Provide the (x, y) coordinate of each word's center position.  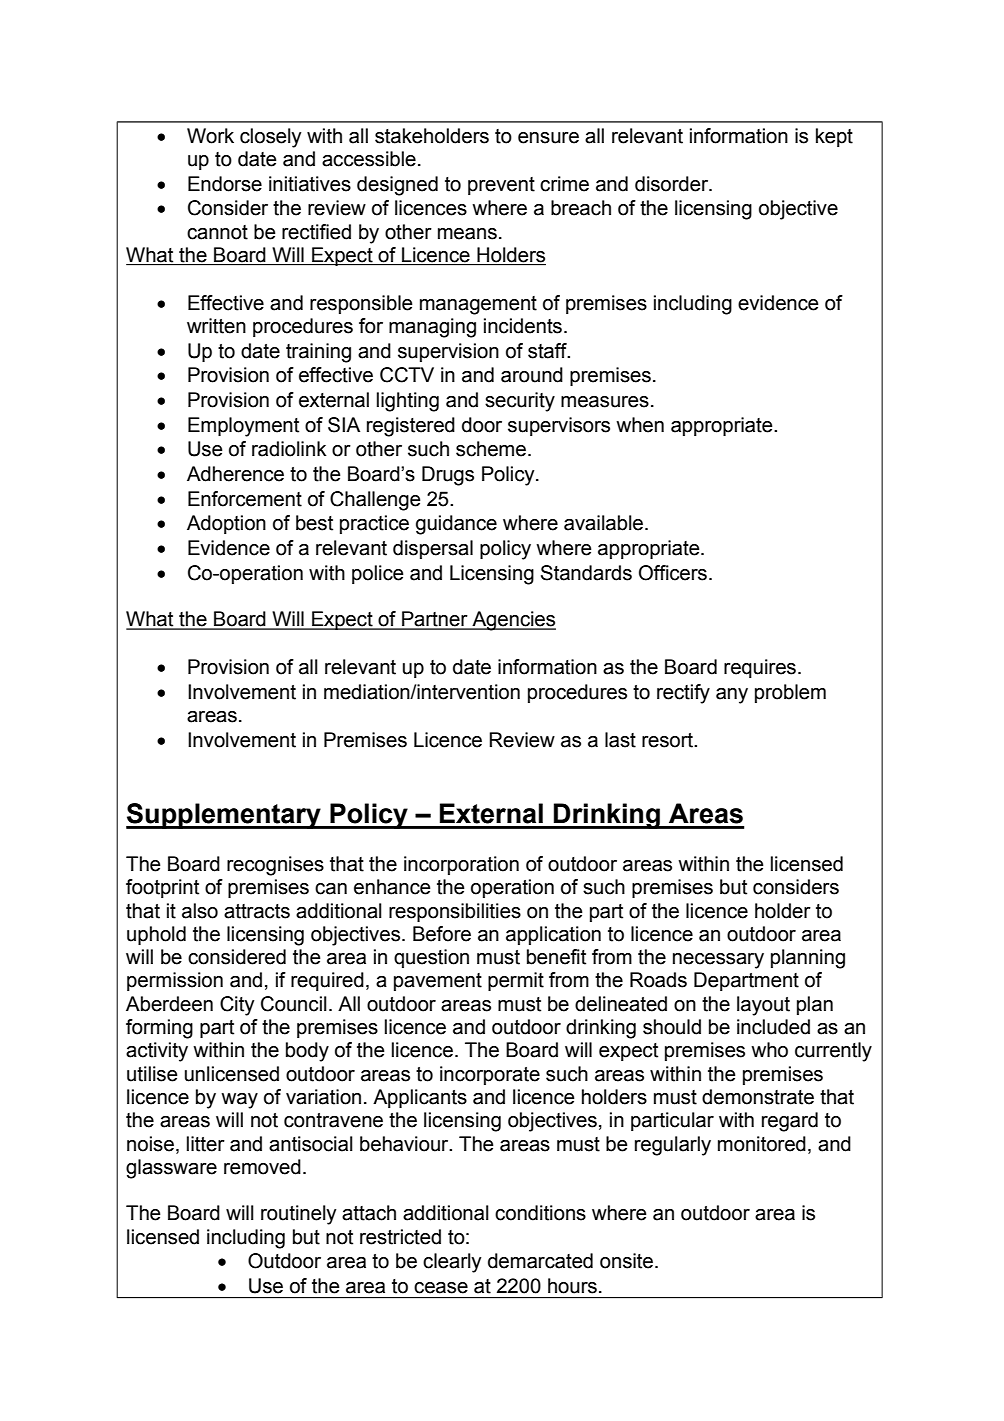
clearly (452, 1263)
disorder (673, 184)
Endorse (225, 184)
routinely (298, 1215)
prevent (501, 186)
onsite (626, 1261)
